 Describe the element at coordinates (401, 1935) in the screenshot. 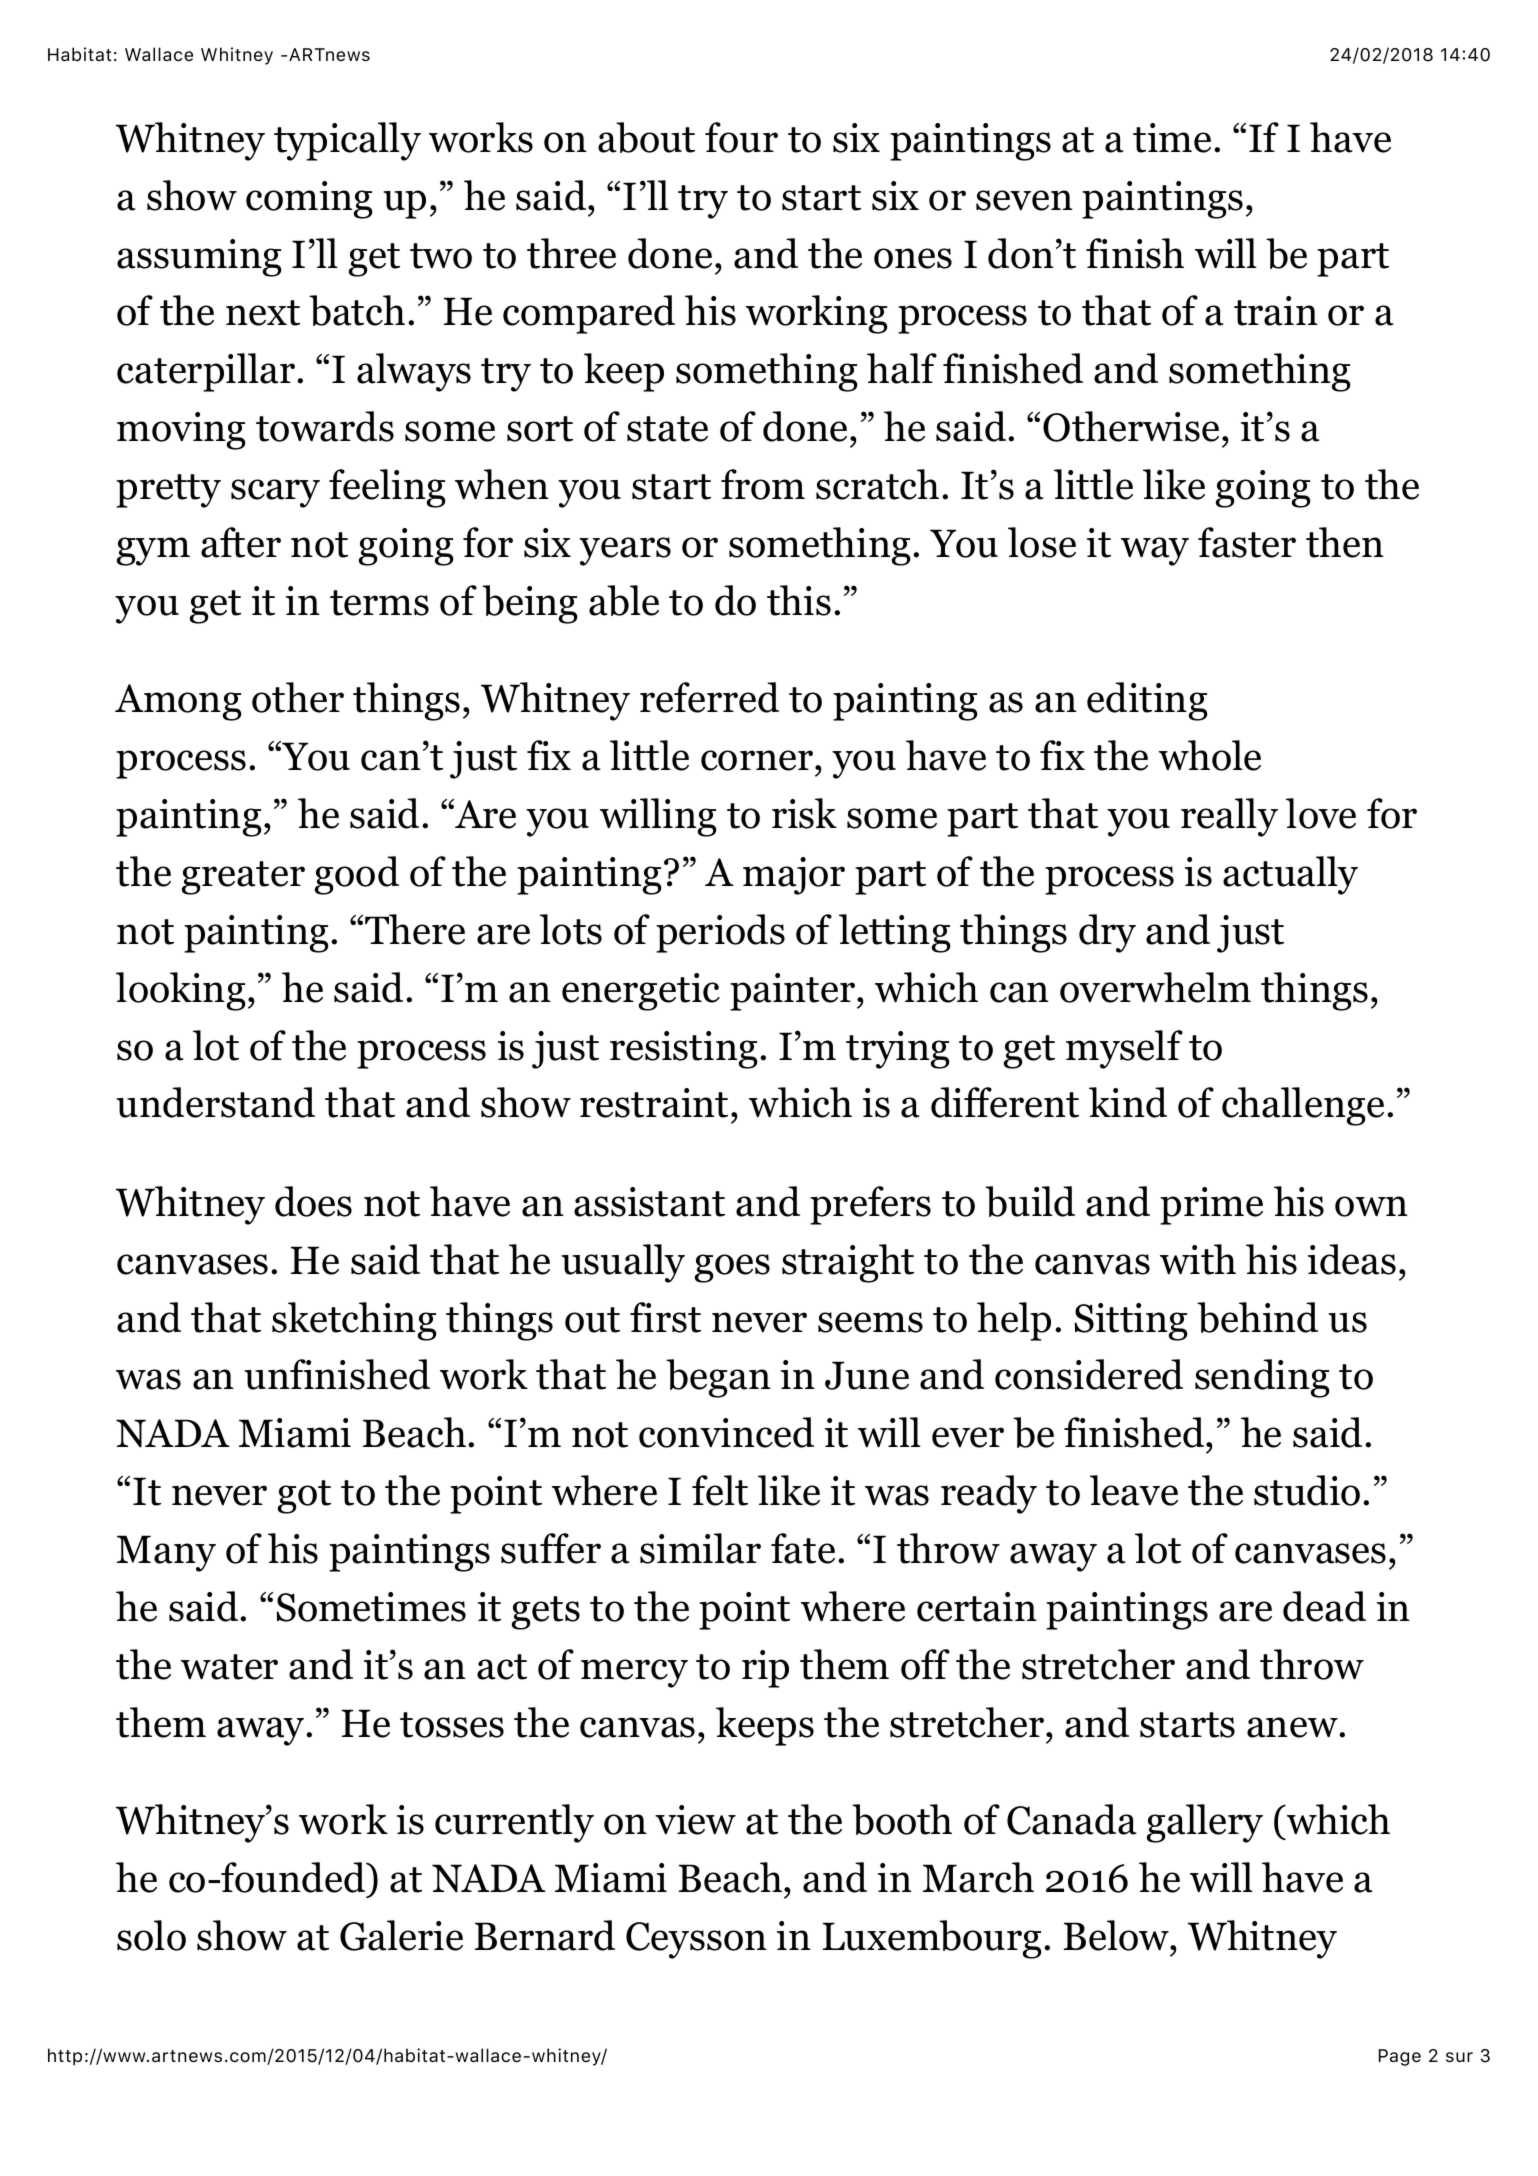

I see `Galerie` at that location.
